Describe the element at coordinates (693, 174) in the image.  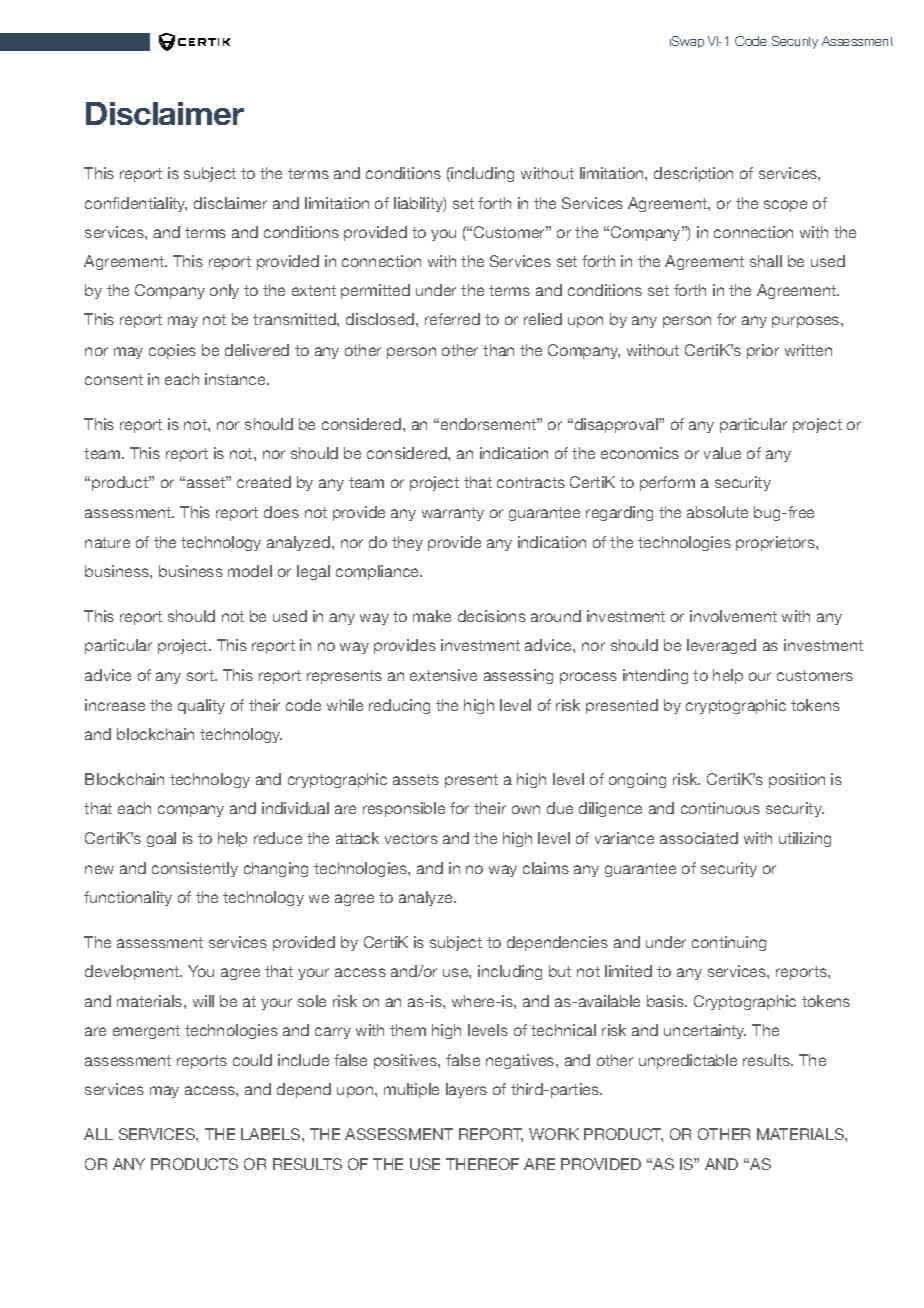
I see `description` at that location.
